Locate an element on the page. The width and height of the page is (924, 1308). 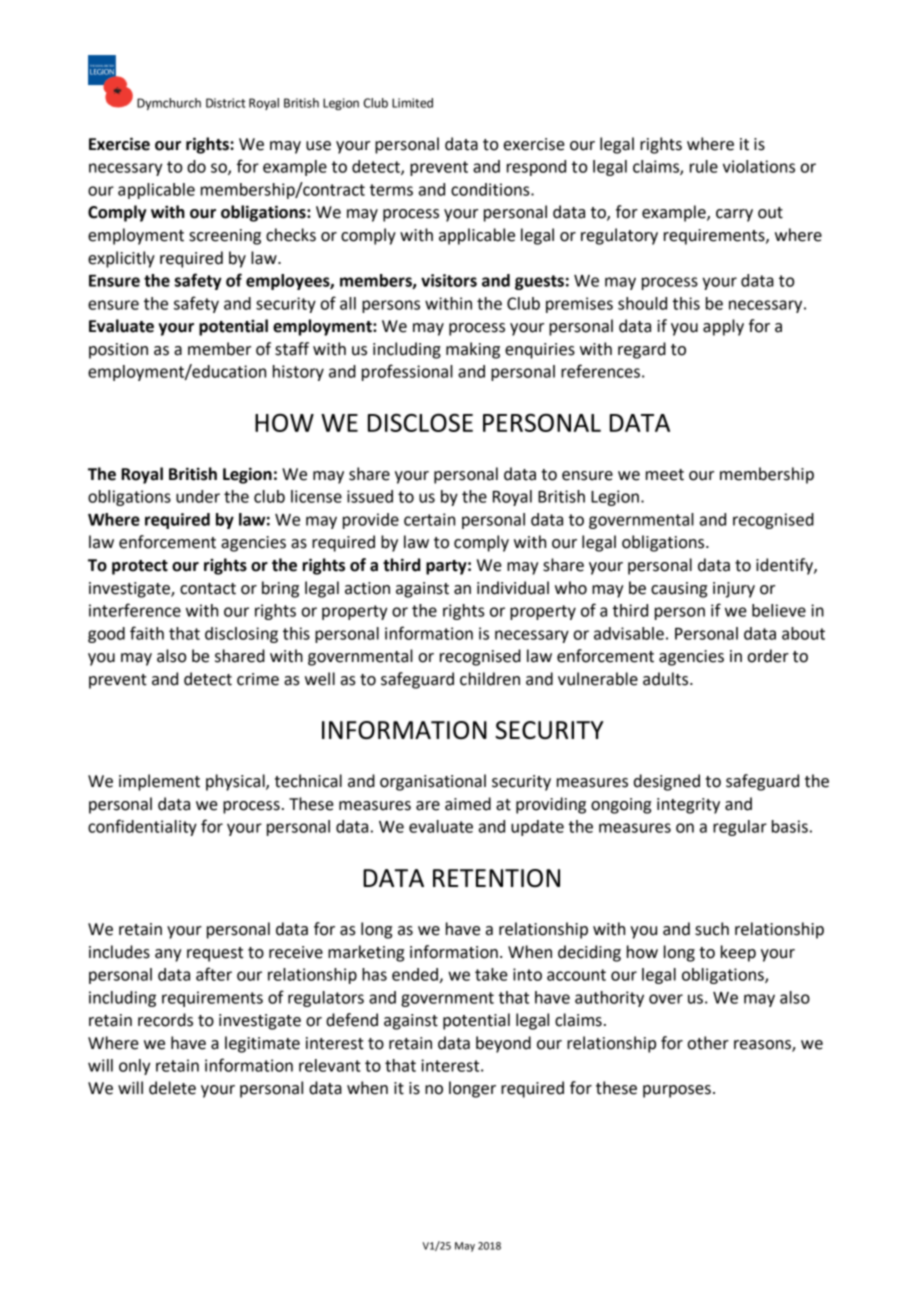
Limited is located at coordinates (412, 103).
